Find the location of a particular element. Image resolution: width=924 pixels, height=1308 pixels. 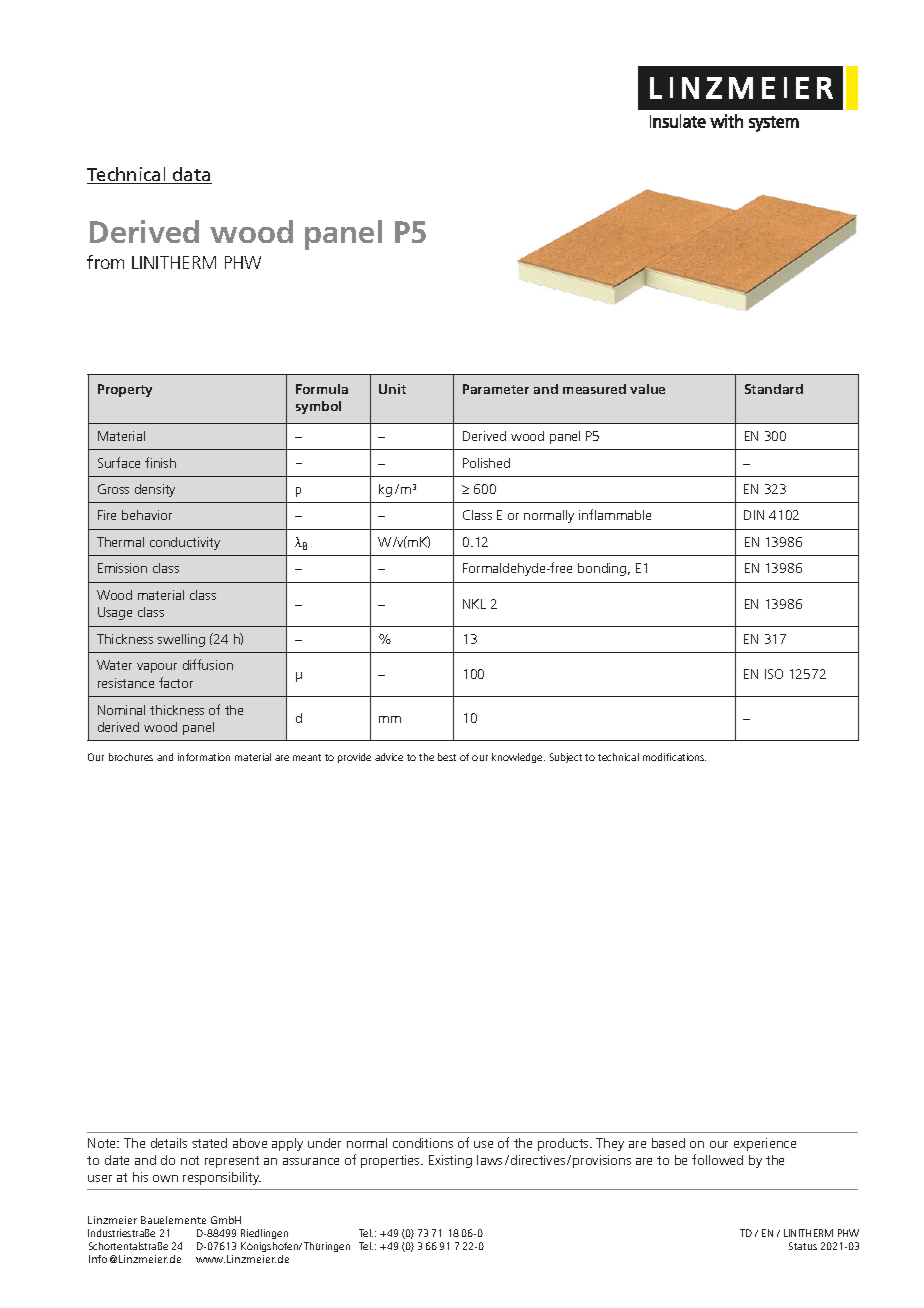

Standard is located at coordinates (774, 389).
